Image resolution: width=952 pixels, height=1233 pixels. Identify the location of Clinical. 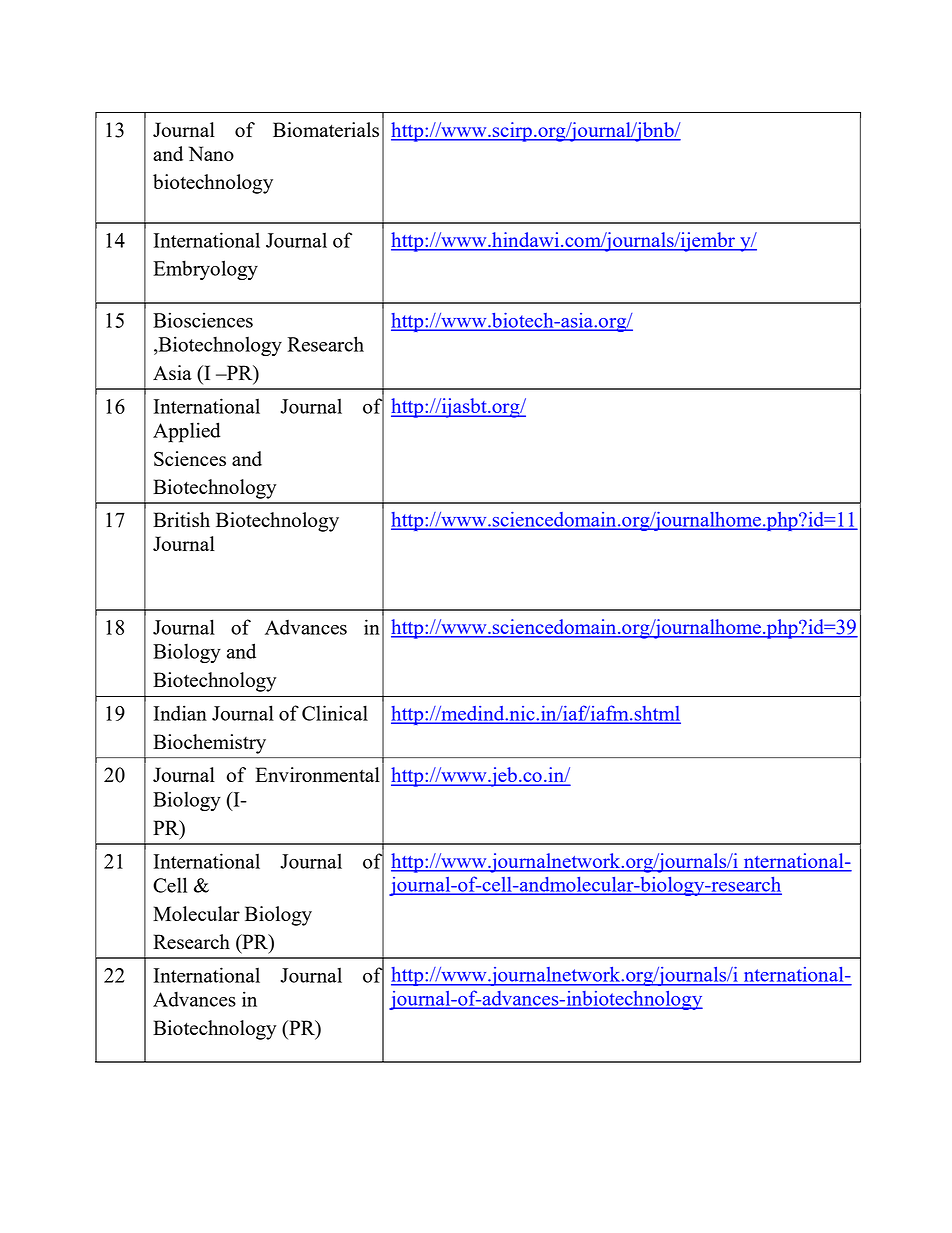
(335, 713).
